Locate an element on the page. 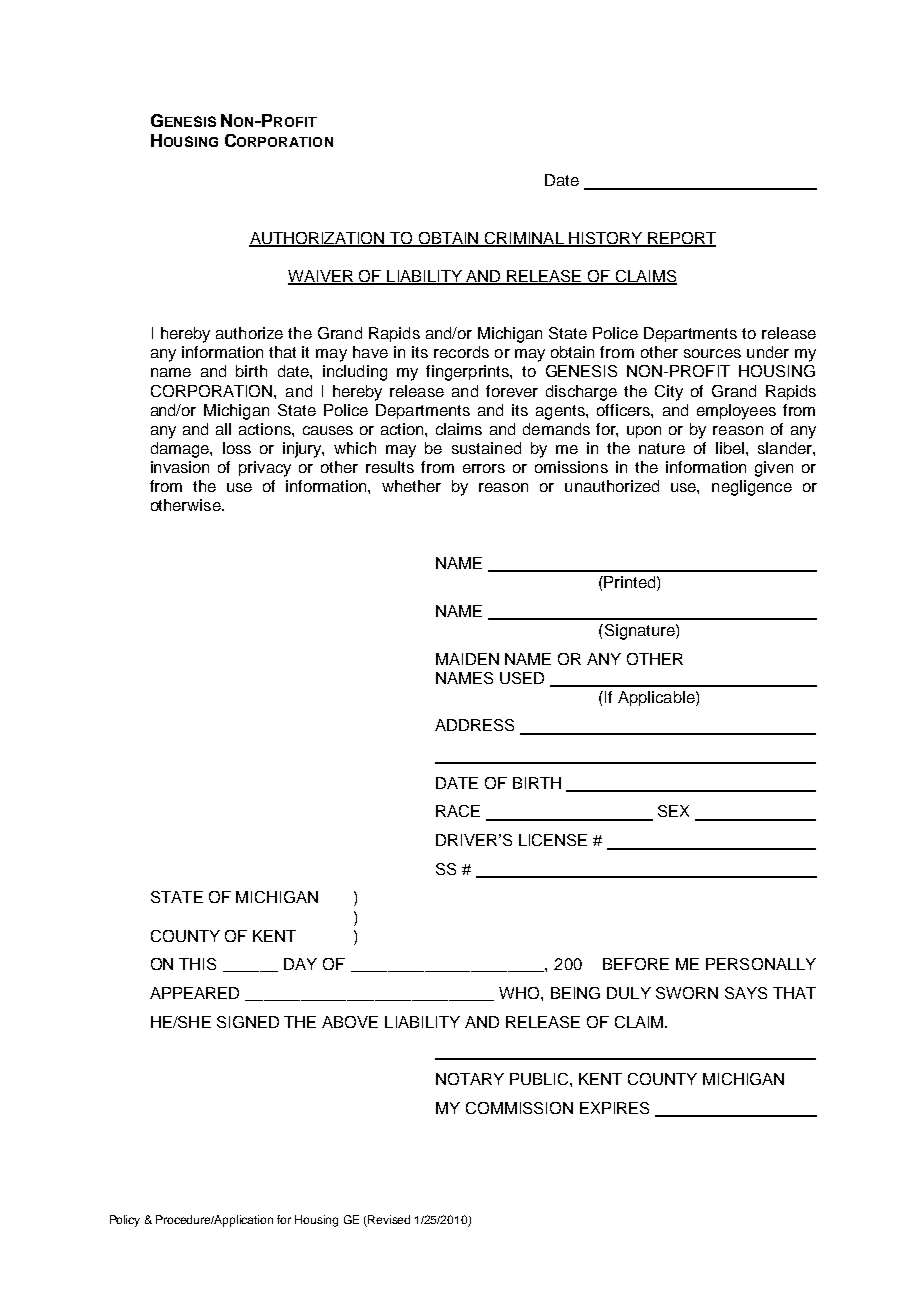 This image has height=1308, width=924. invasion is located at coordinates (180, 467).
